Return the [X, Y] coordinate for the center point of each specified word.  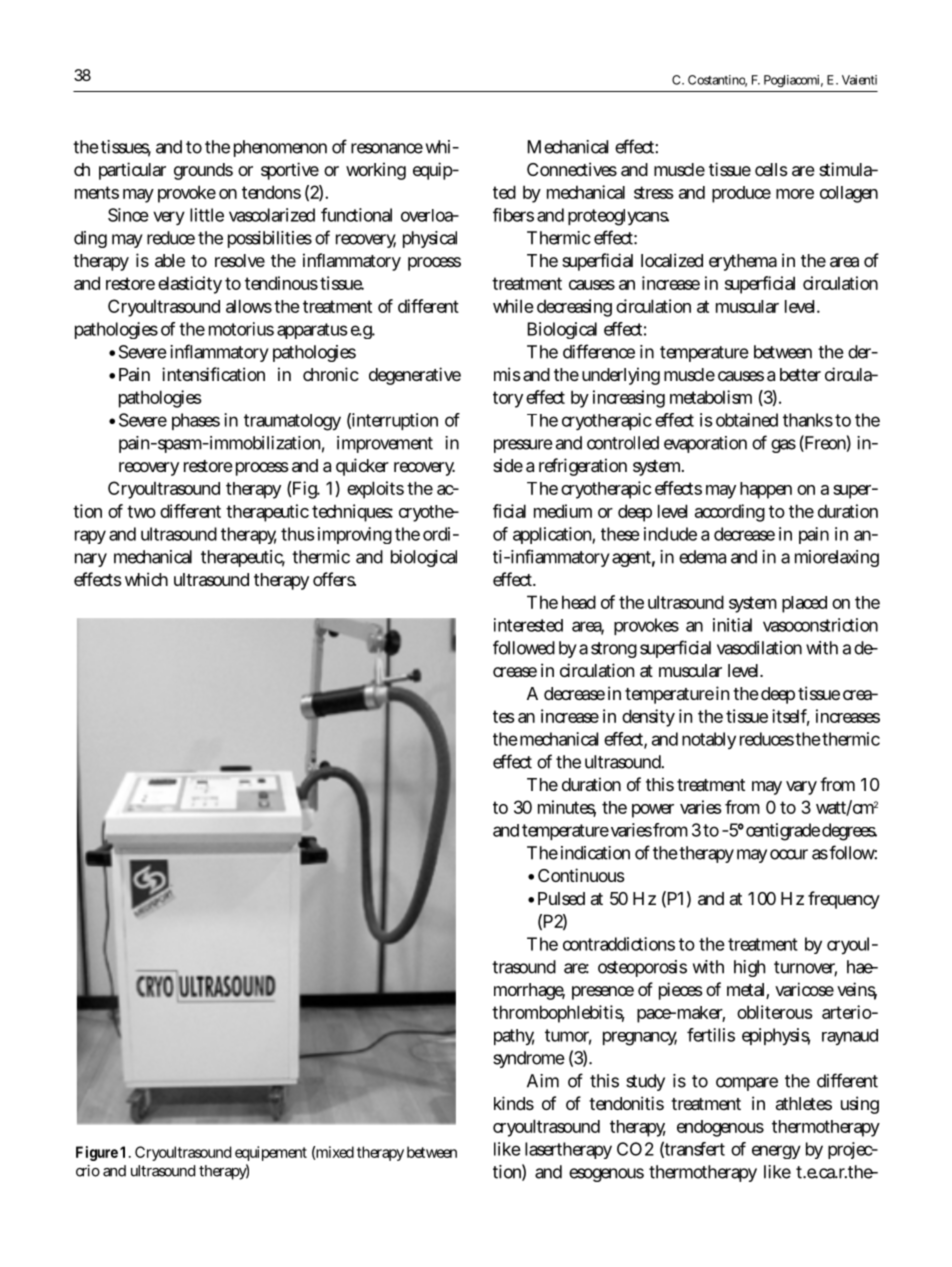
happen [766, 490]
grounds [203, 171]
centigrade [783, 832]
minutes [567, 808]
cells [771, 169]
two [141, 511]
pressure [523, 446]
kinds [514, 1103]
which [146, 579]
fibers [513, 215]
